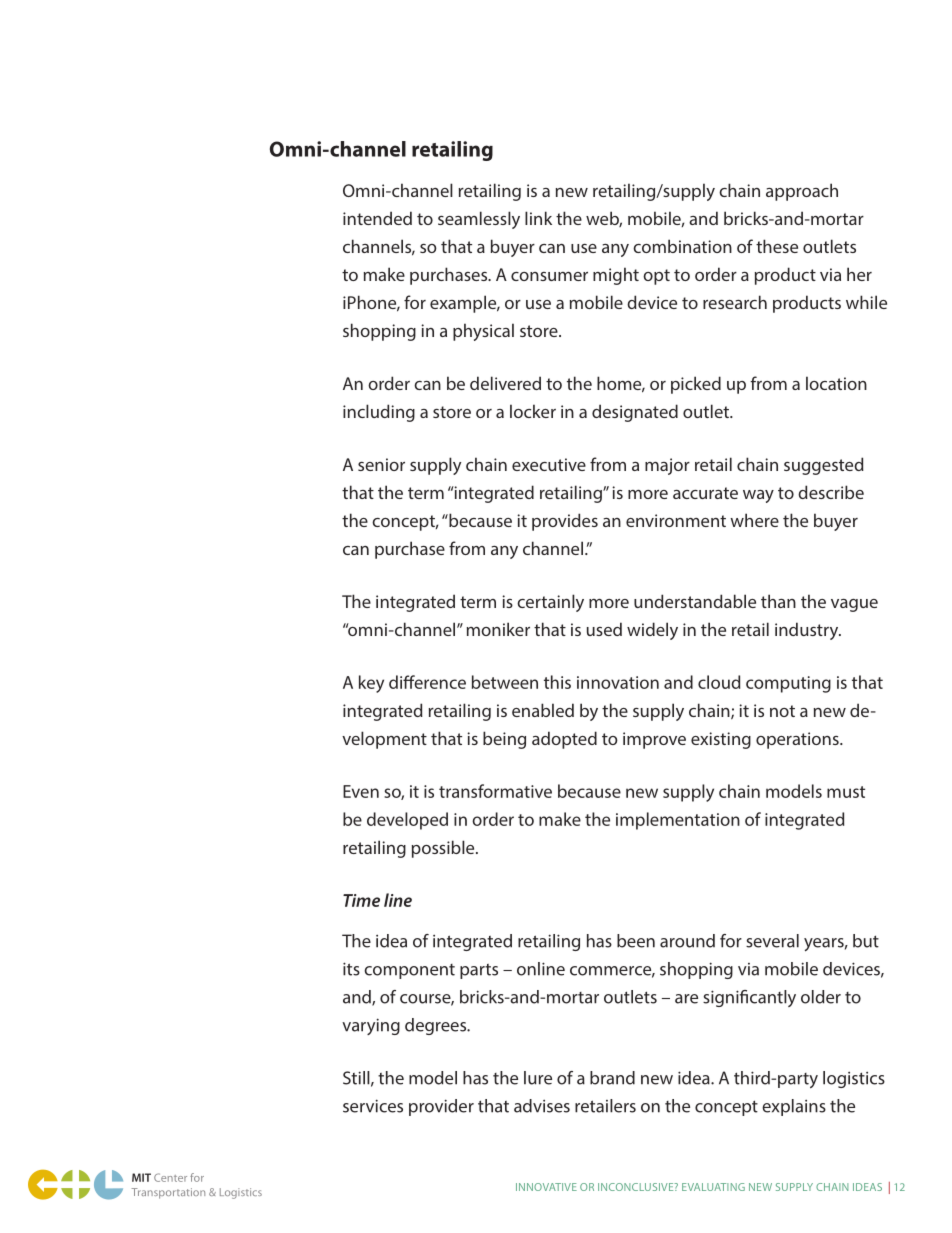 The width and height of the page is (952, 1233). Describe the element at coordinates (616, 276) in the page. I see `might` at that location.
